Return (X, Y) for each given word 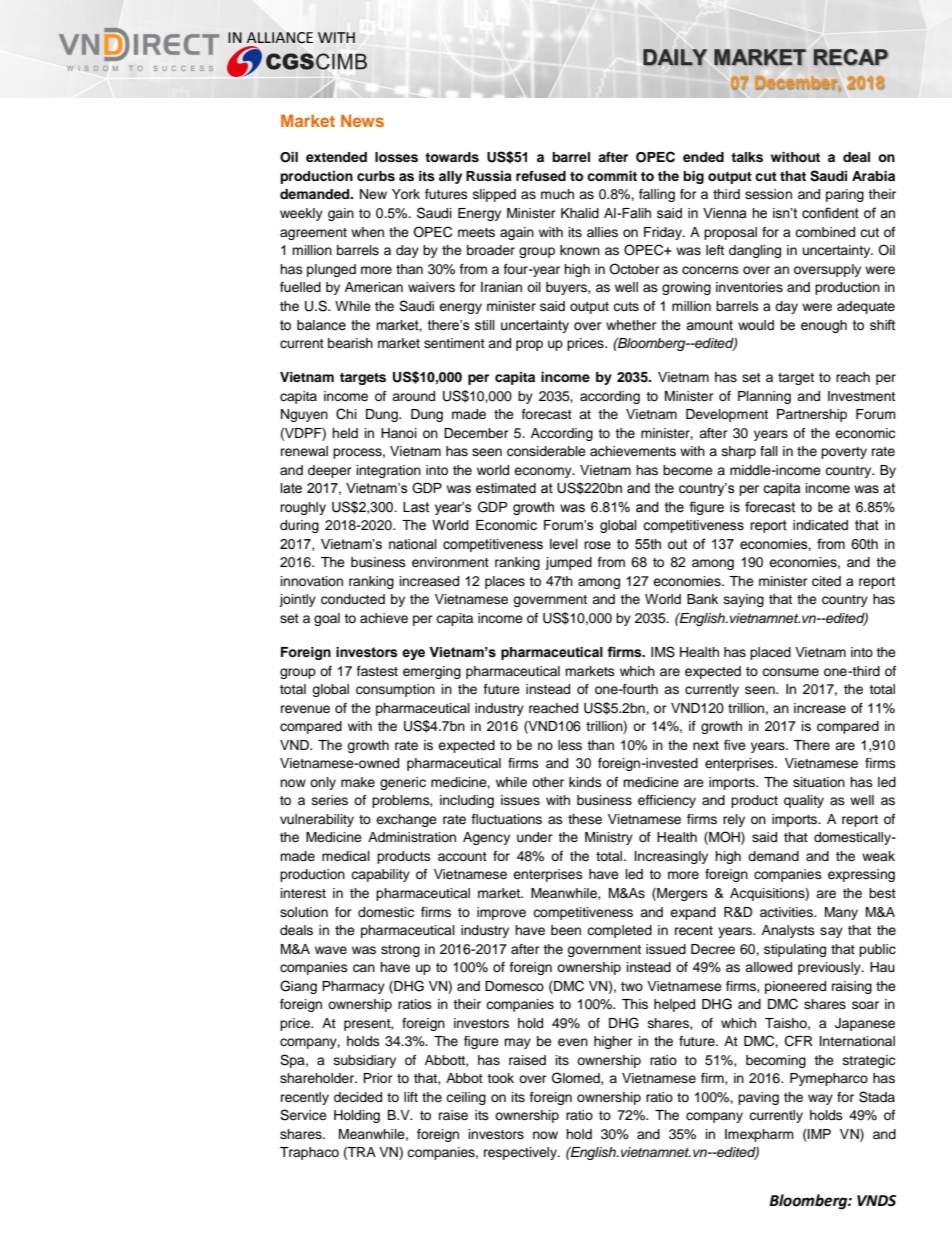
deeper (330, 471)
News (362, 120)
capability (380, 875)
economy (544, 472)
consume (790, 672)
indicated (820, 525)
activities (787, 912)
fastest (377, 671)
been (566, 930)
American (374, 287)
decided (358, 1097)
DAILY (675, 57)
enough (824, 326)
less (570, 745)
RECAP (850, 57)
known (580, 250)
